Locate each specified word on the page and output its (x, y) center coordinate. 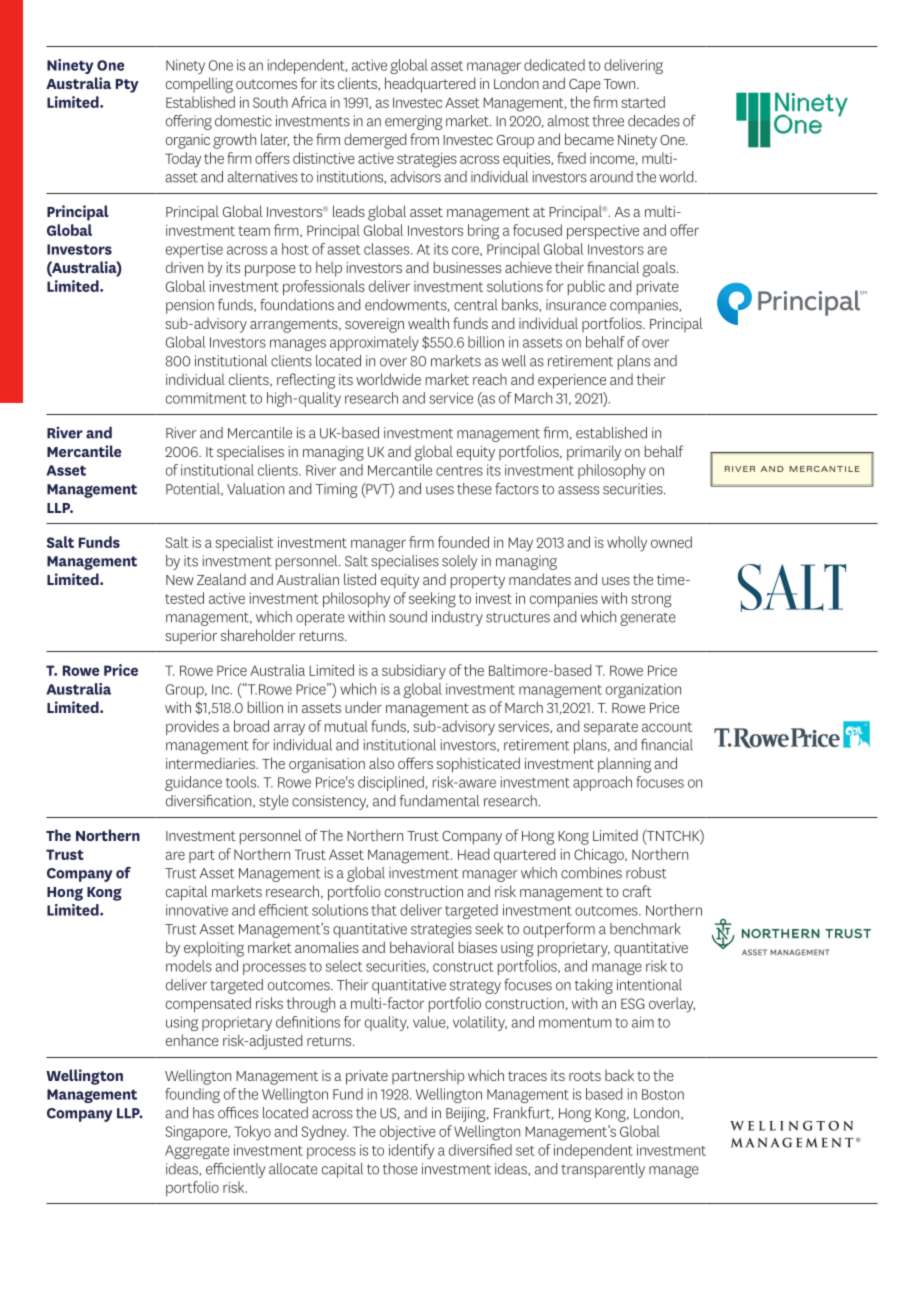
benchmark (645, 929)
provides (192, 727)
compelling (199, 85)
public (586, 287)
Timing (336, 490)
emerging (413, 122)
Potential (194, 489)
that (384, 910)
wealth (428, 323)
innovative (197, 910)
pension (190, 306)
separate (611, 728)
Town (621, 84)
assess (578, 490)
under (363, 707)
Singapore (197, 1133)
